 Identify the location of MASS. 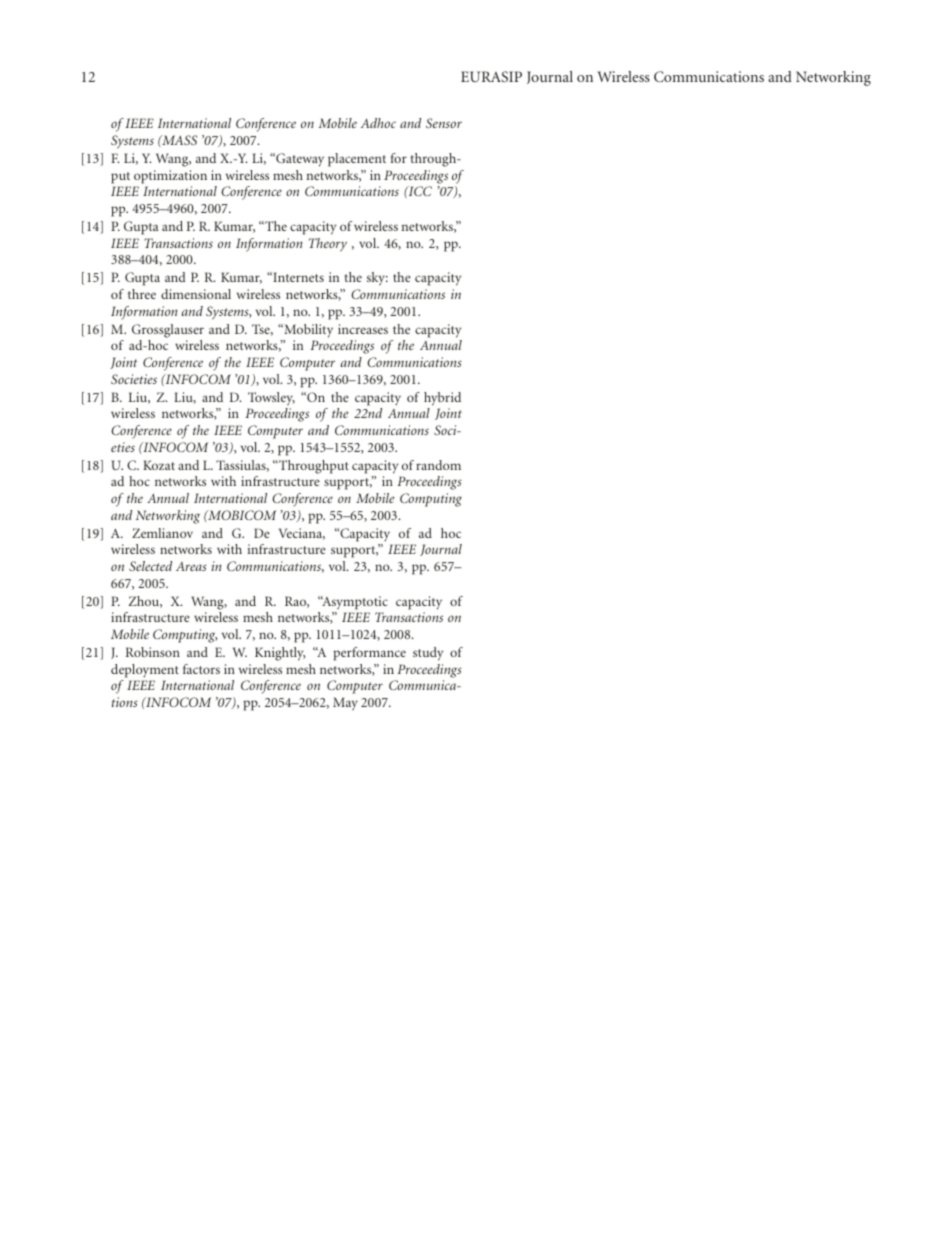
(178, 140).
